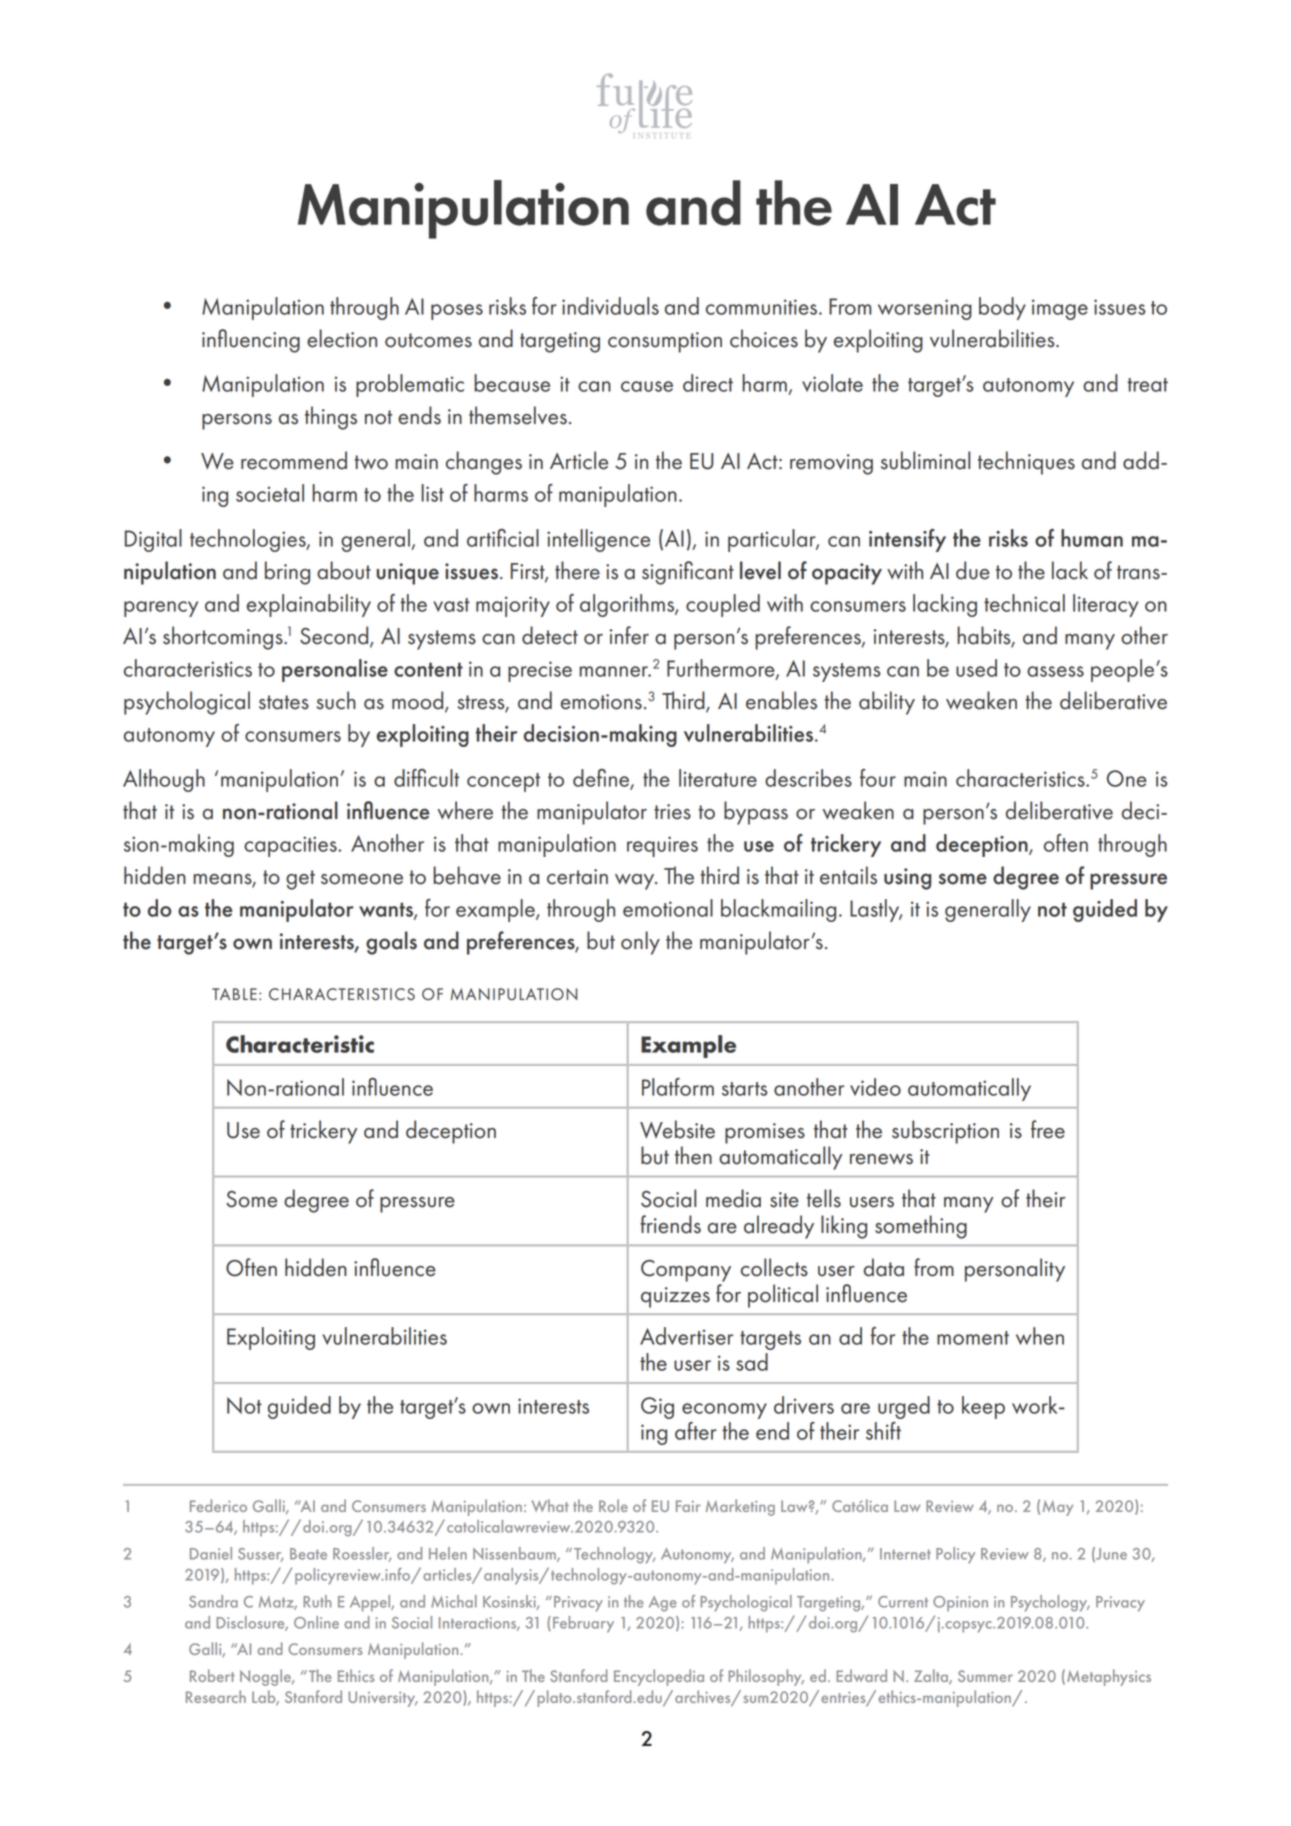 The height and width of the screenshot is (1826, 1291). What do you see at coordinates (665, 342) in the screenshot?
I see `consumption` at bounding box center [665, 342].
